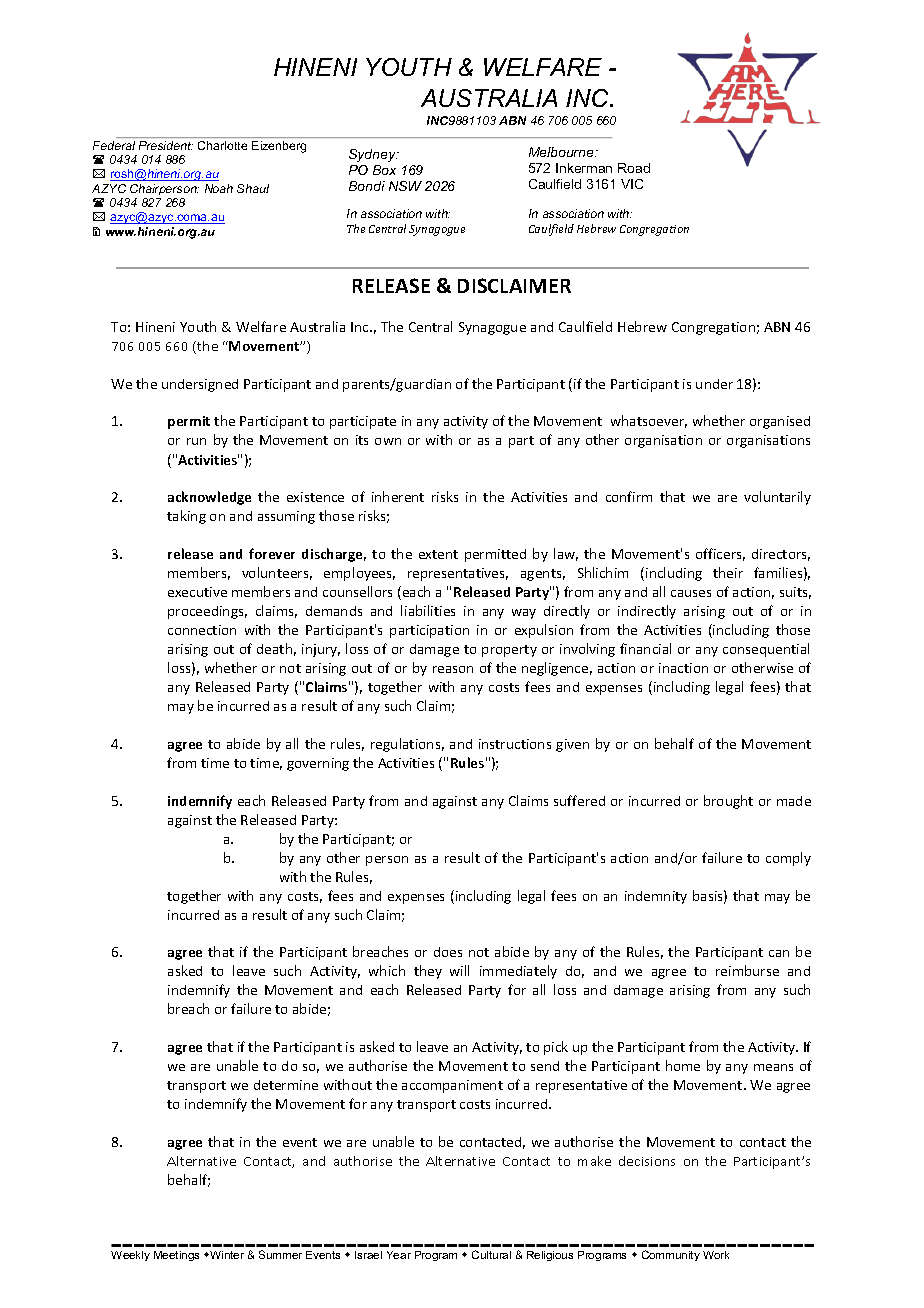 Image resolution: width=924 pixels, height=1308 pixels. Describe the element at coordinates (634, 168) in the page. I see `Road` at that location.
